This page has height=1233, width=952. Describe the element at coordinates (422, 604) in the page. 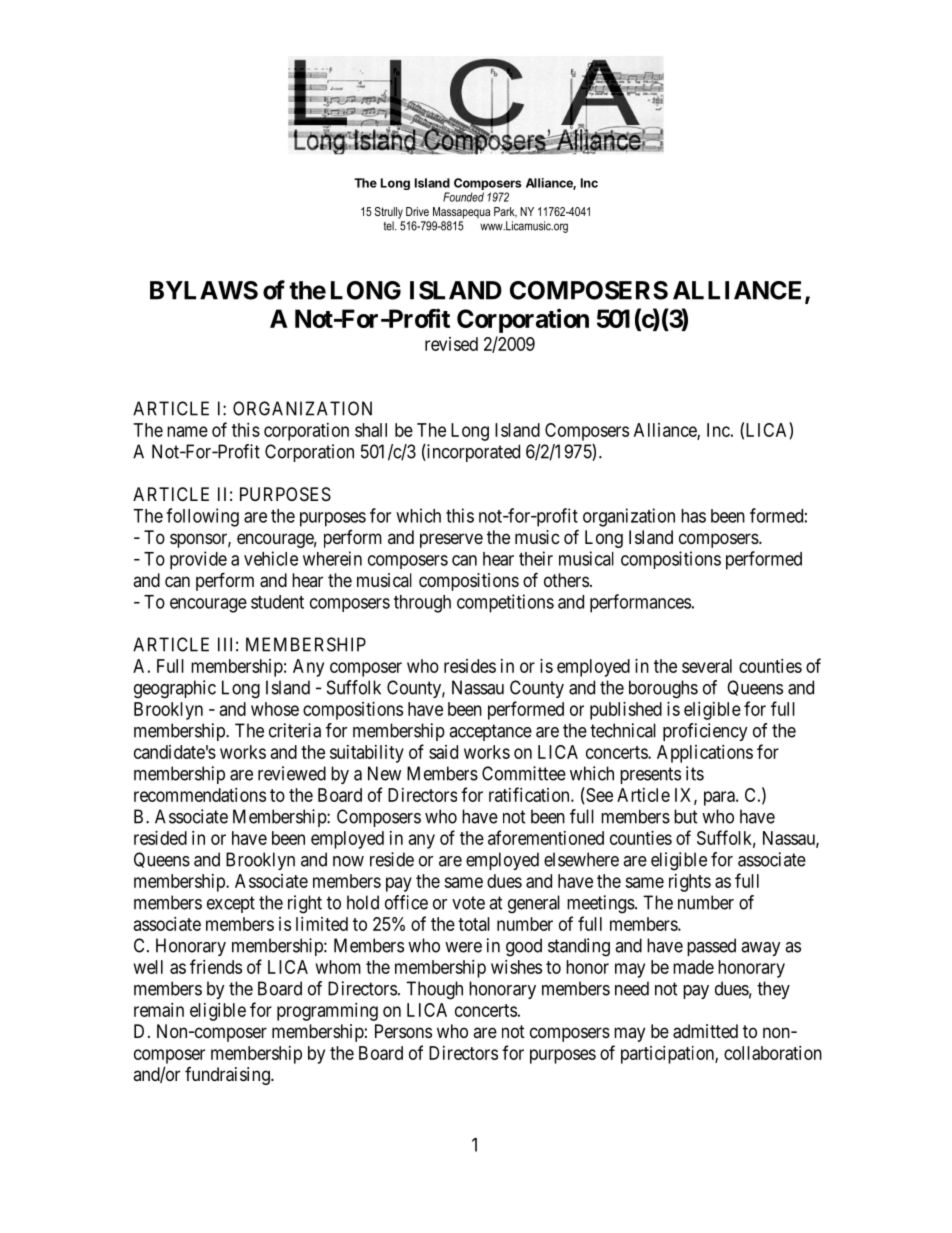

I see `through` at that location.
